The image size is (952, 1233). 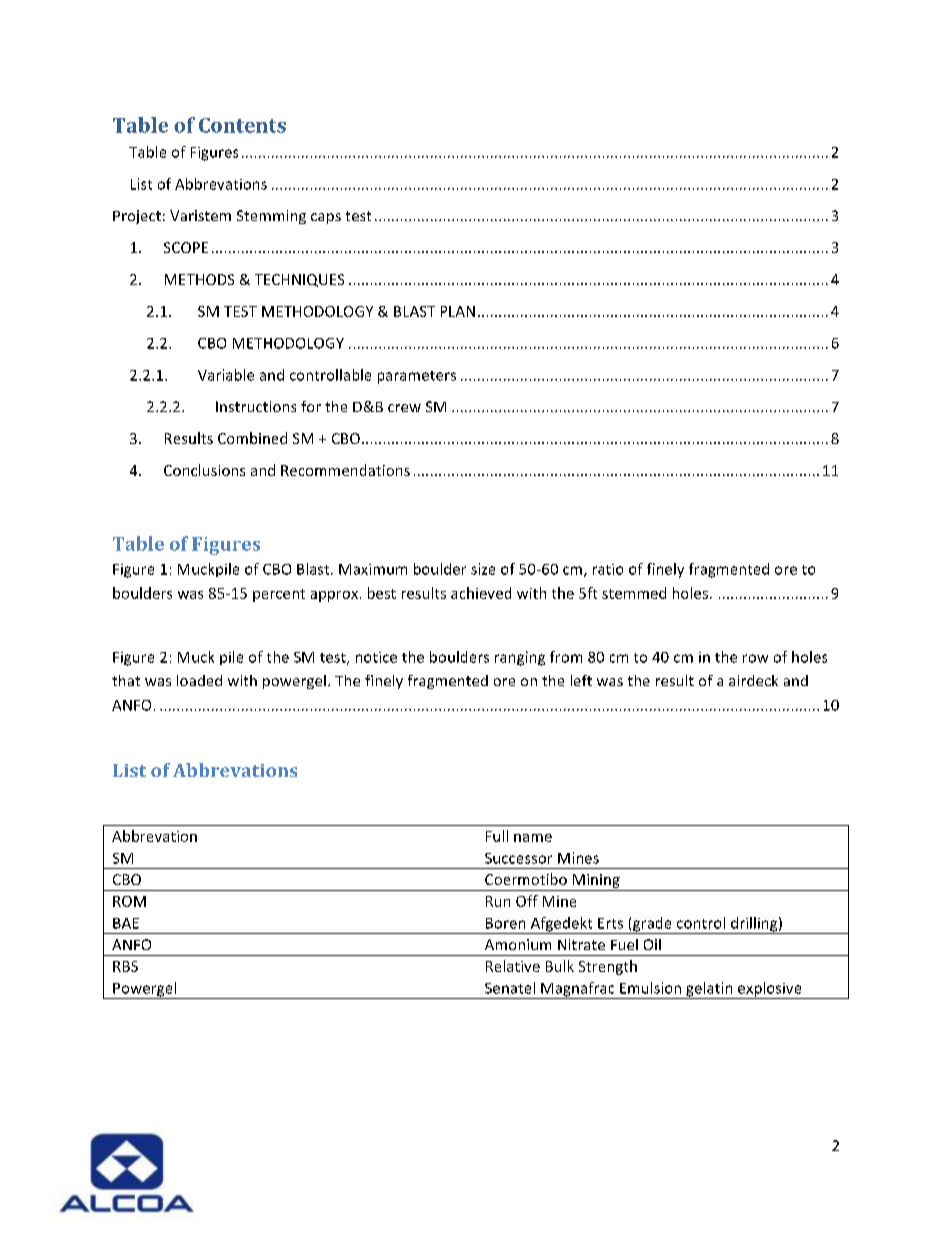 I want to click on percent, so click(x=279, y=595).
